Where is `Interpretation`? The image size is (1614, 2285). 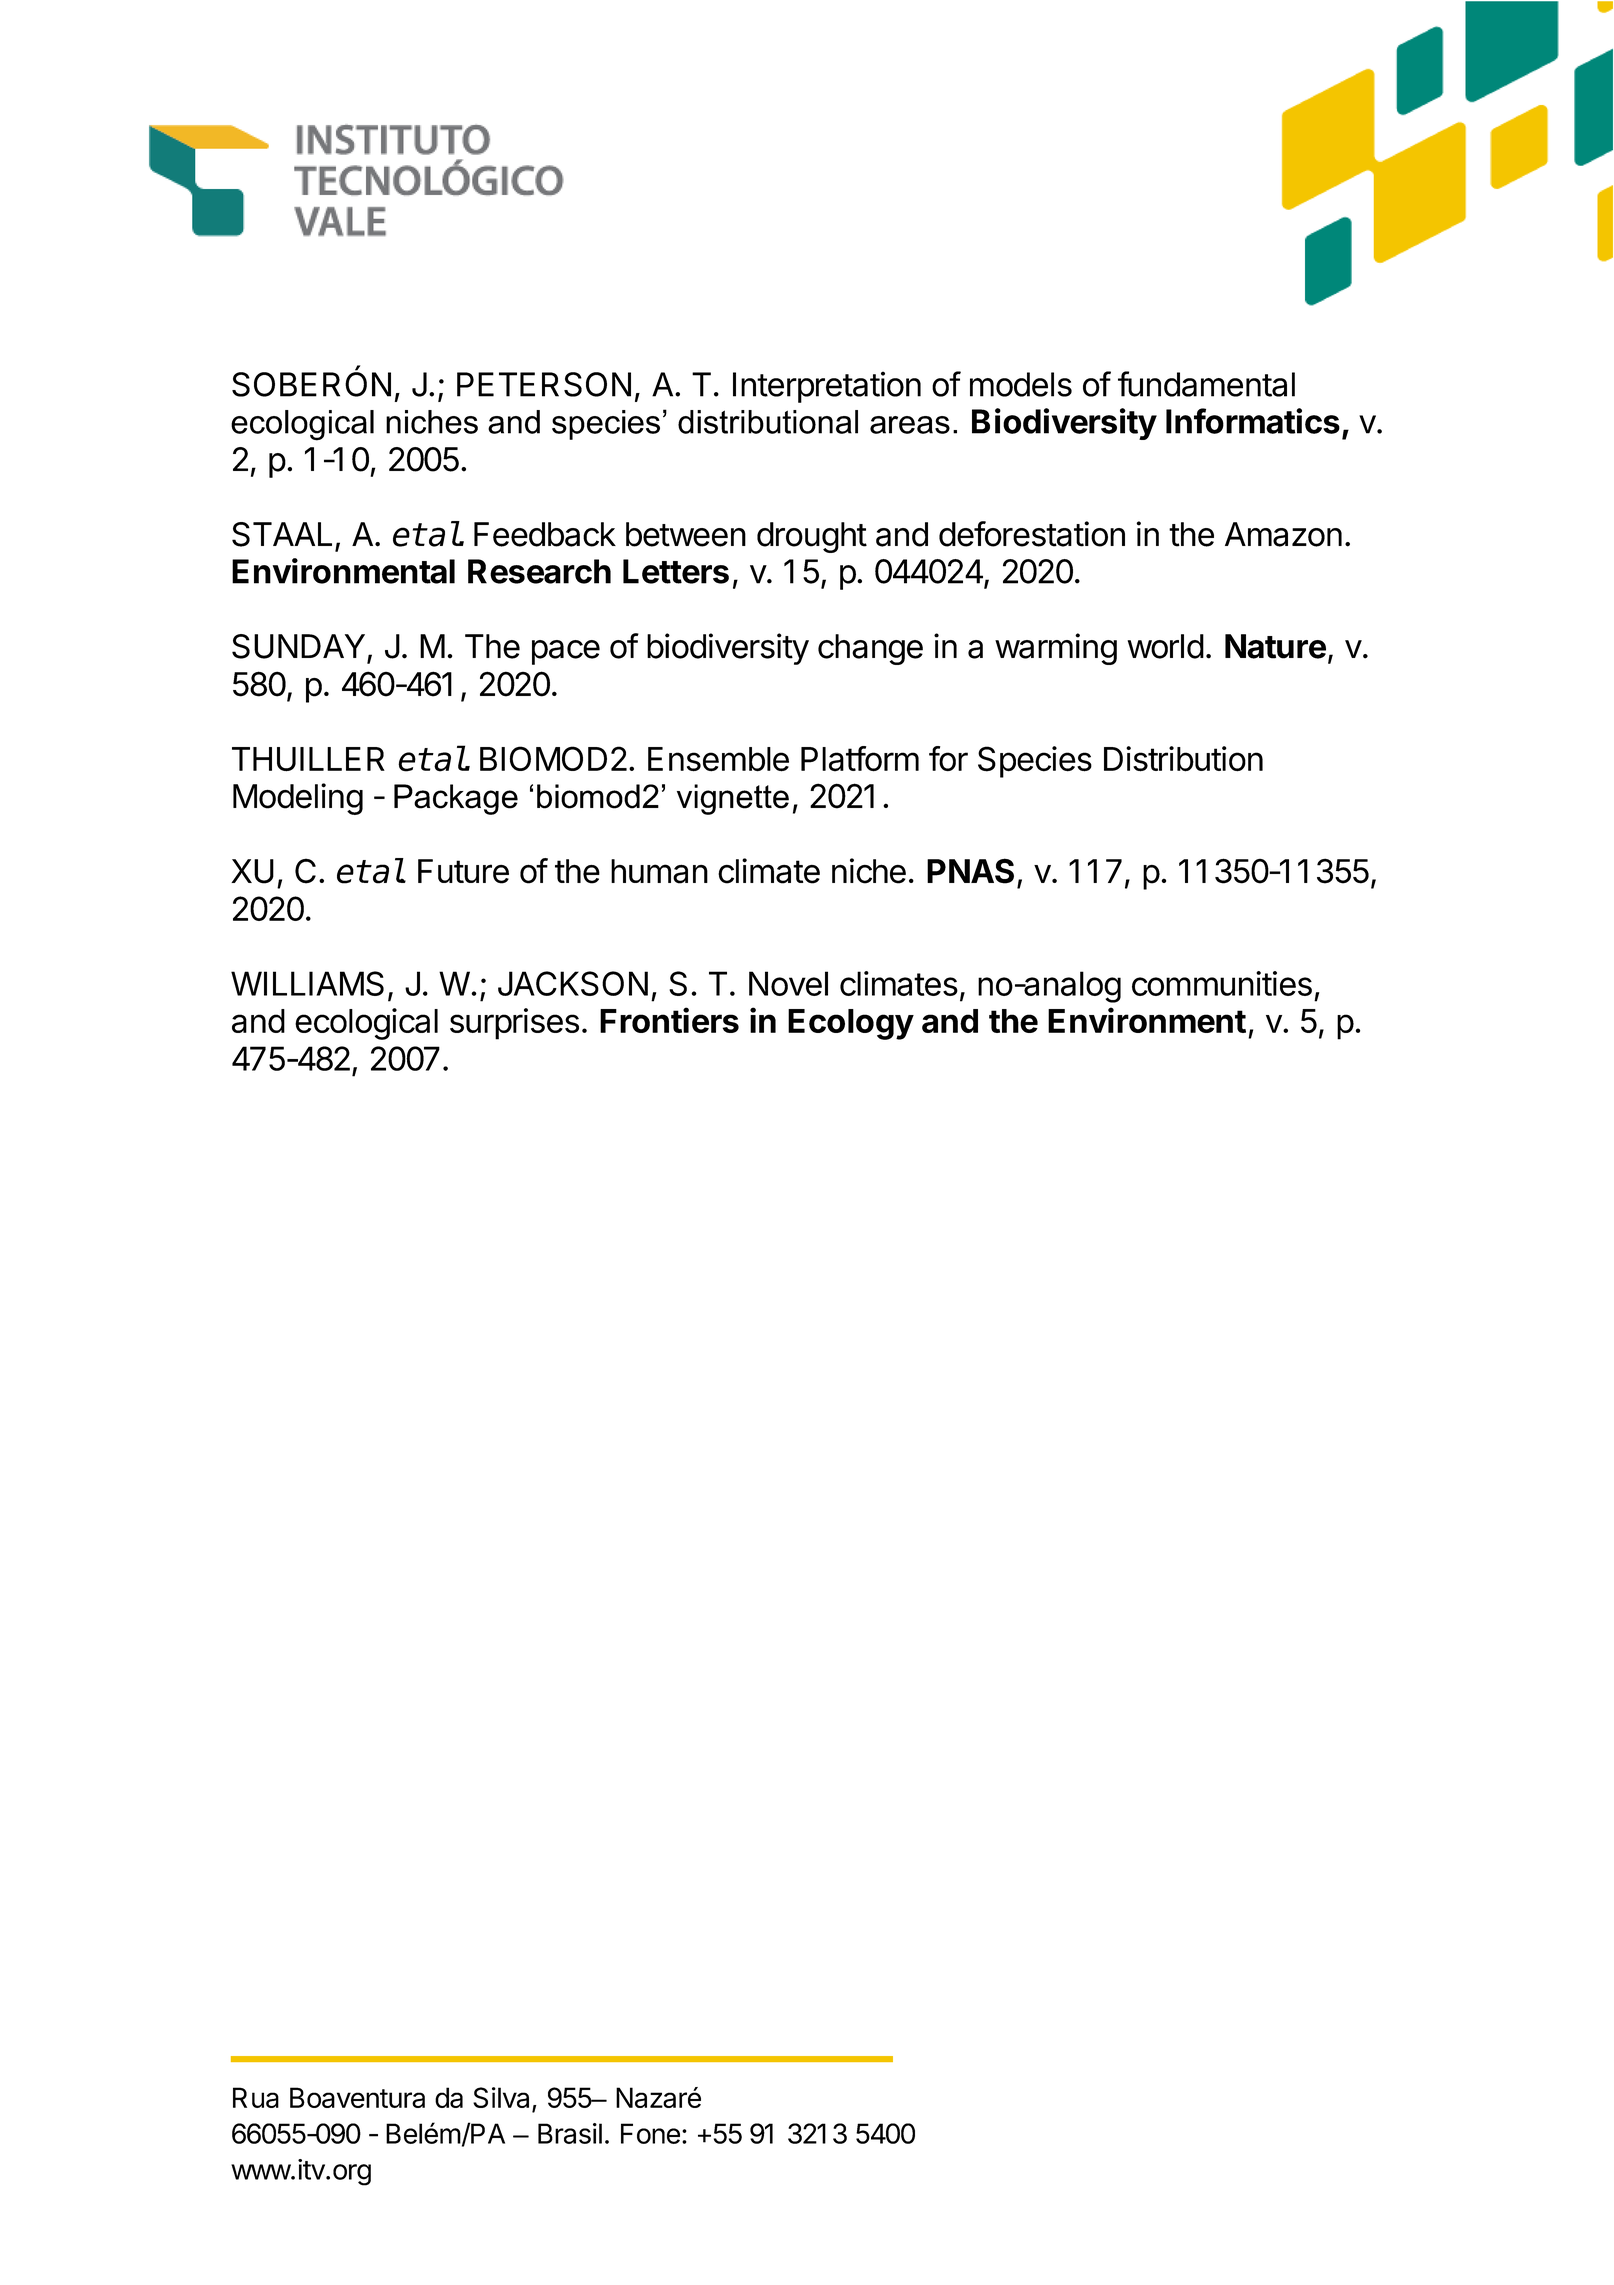
Interpretation is located at coordinates (827, 387).
